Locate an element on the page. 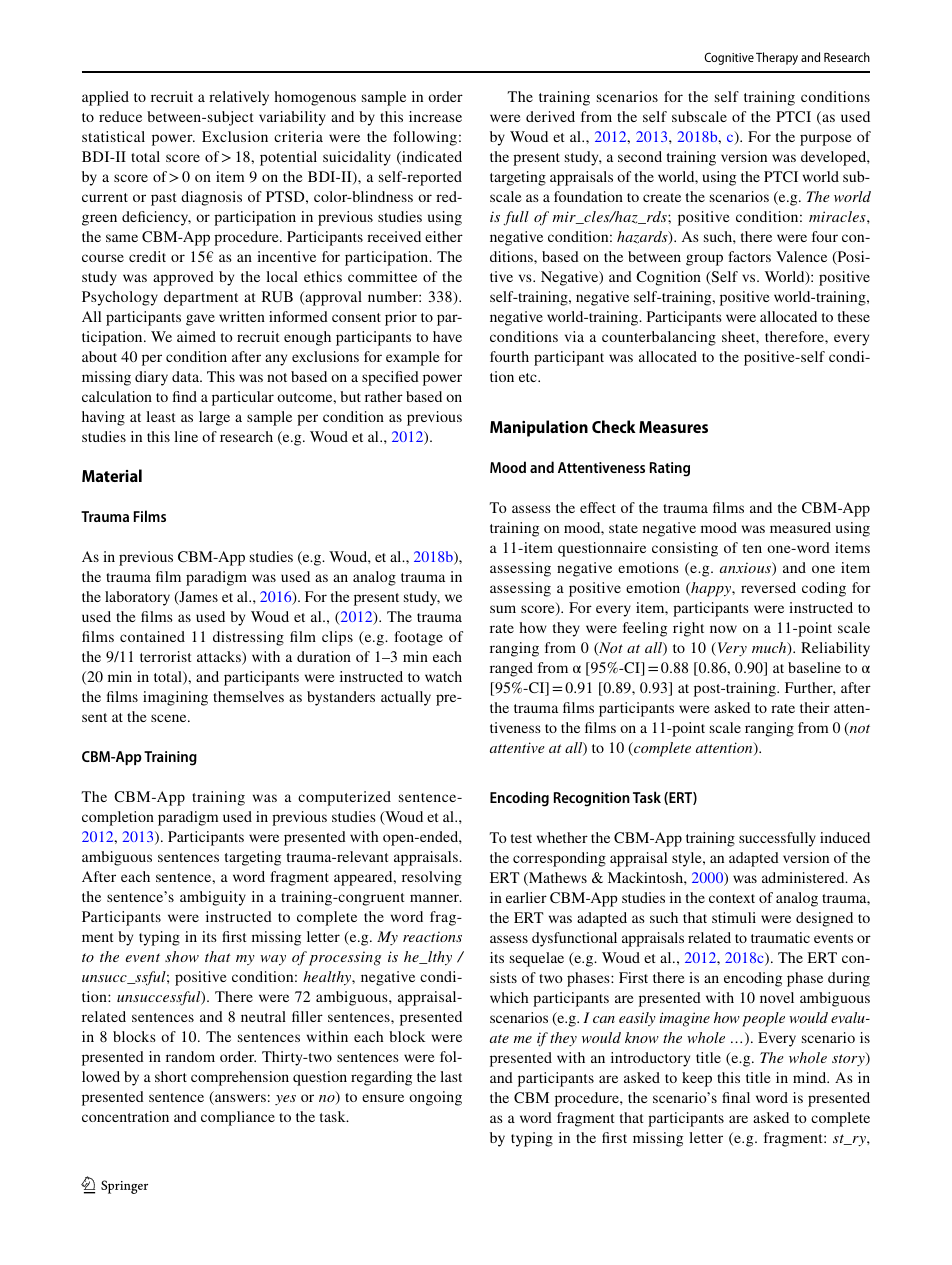 The height and width of the image is (1265, 952). sum is located at coordinates (503, 609).
